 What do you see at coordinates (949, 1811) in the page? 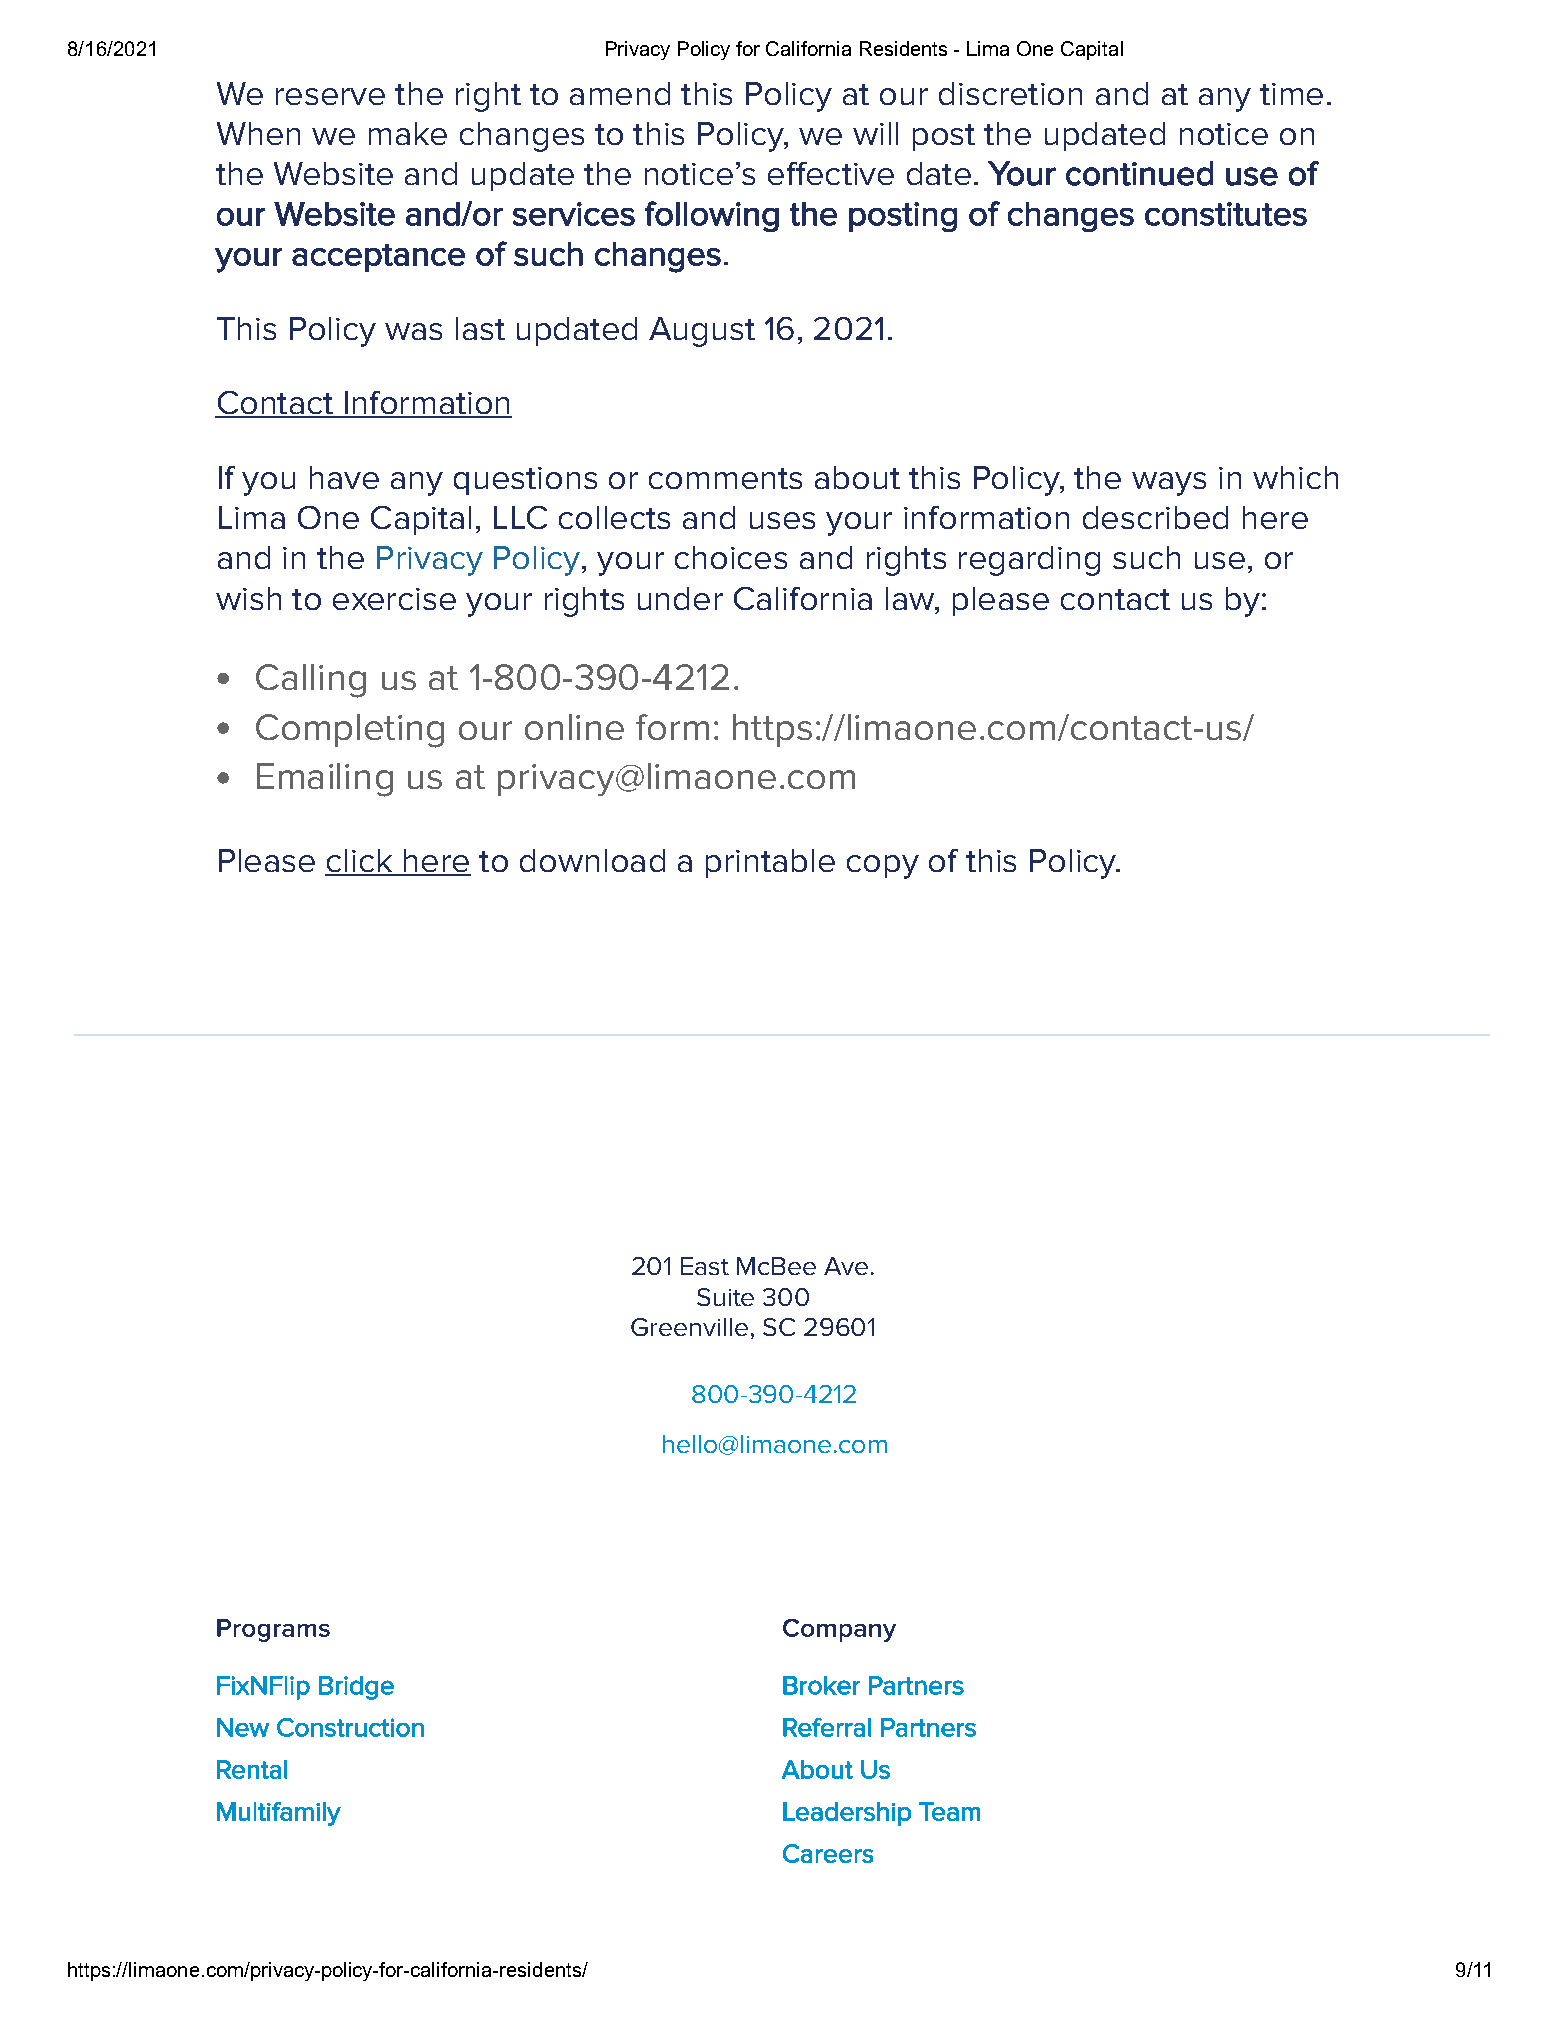
I see `Team` at bounding box center [949, 1811].
